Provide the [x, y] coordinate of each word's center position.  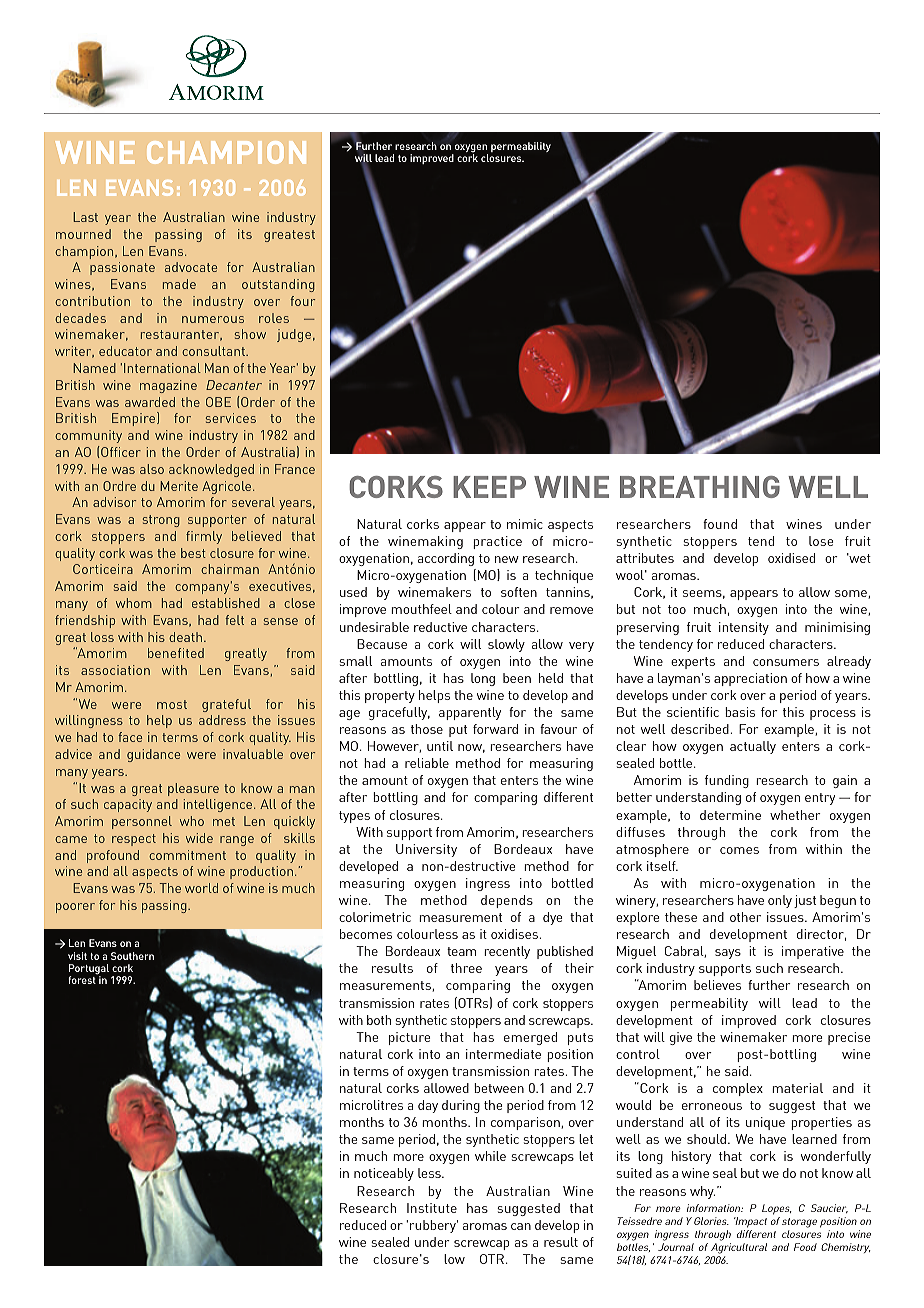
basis [740, 712]
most [172, 704]
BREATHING [700, 487]
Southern [132, 956]
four [302, 301]
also [152, 469]
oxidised [791, 558]
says [728, 954]
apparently [470, 713]
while [490, 1156]
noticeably [384, 1174]
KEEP [489, 487]
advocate [191, 267]
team [461, 951]
